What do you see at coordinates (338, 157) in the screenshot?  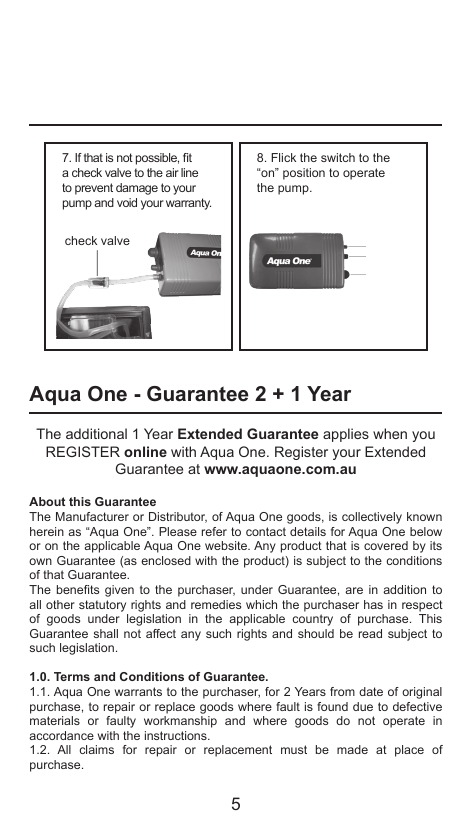 I see `switch` at bounding box center [338, 157].
